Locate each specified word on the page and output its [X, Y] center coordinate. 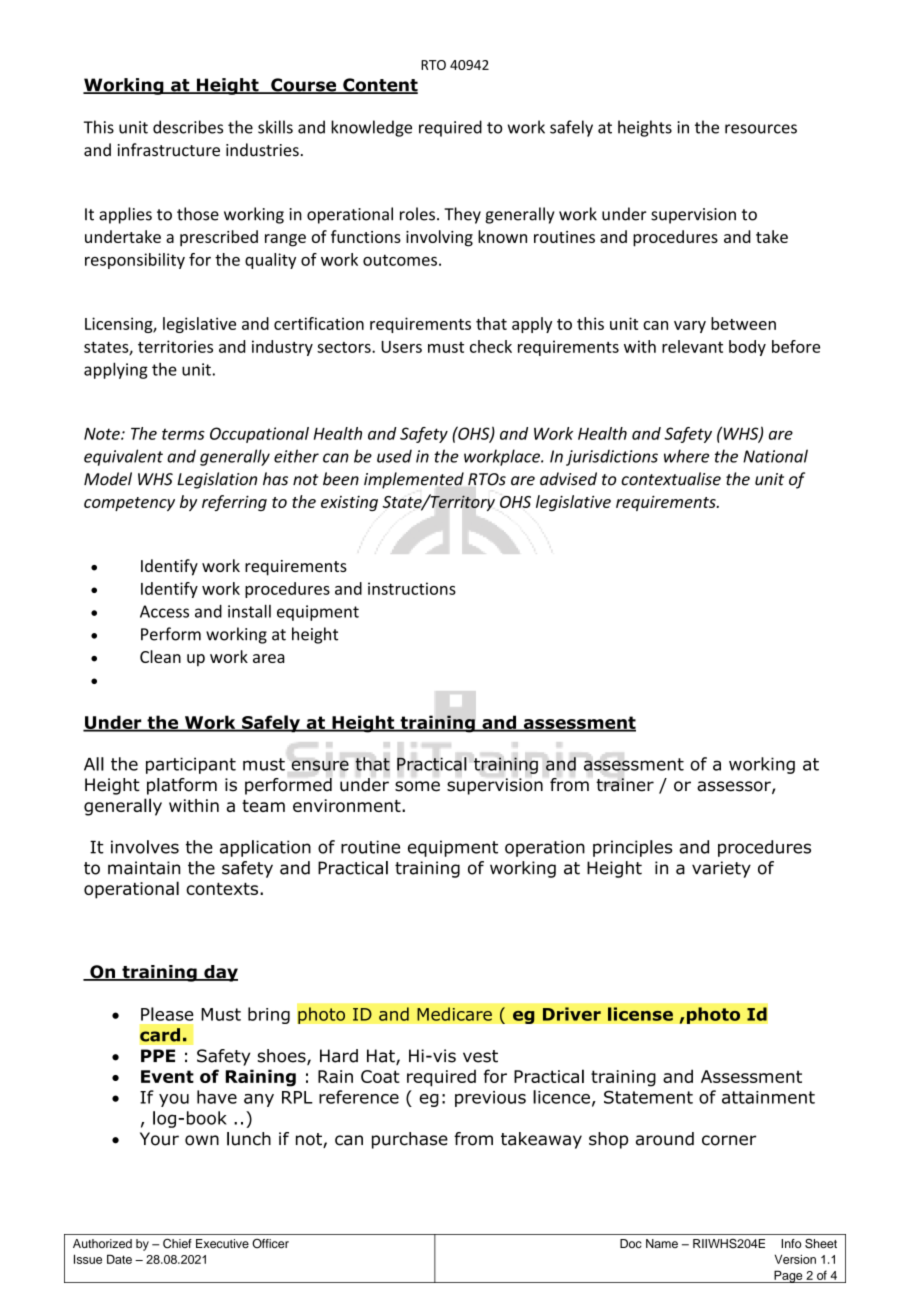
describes [188, 127]
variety [721, 869]
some [417, 786]
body [747, 348]
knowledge [371, 128]
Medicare [454, 1014]
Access [164, 611]
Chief [177, 1243]
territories [175, 346]
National [775, 456]
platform [182, 786]
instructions [412, 588]
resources [761, 129]
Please [167, 1014]
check [491, 346]
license [640, 1014]
